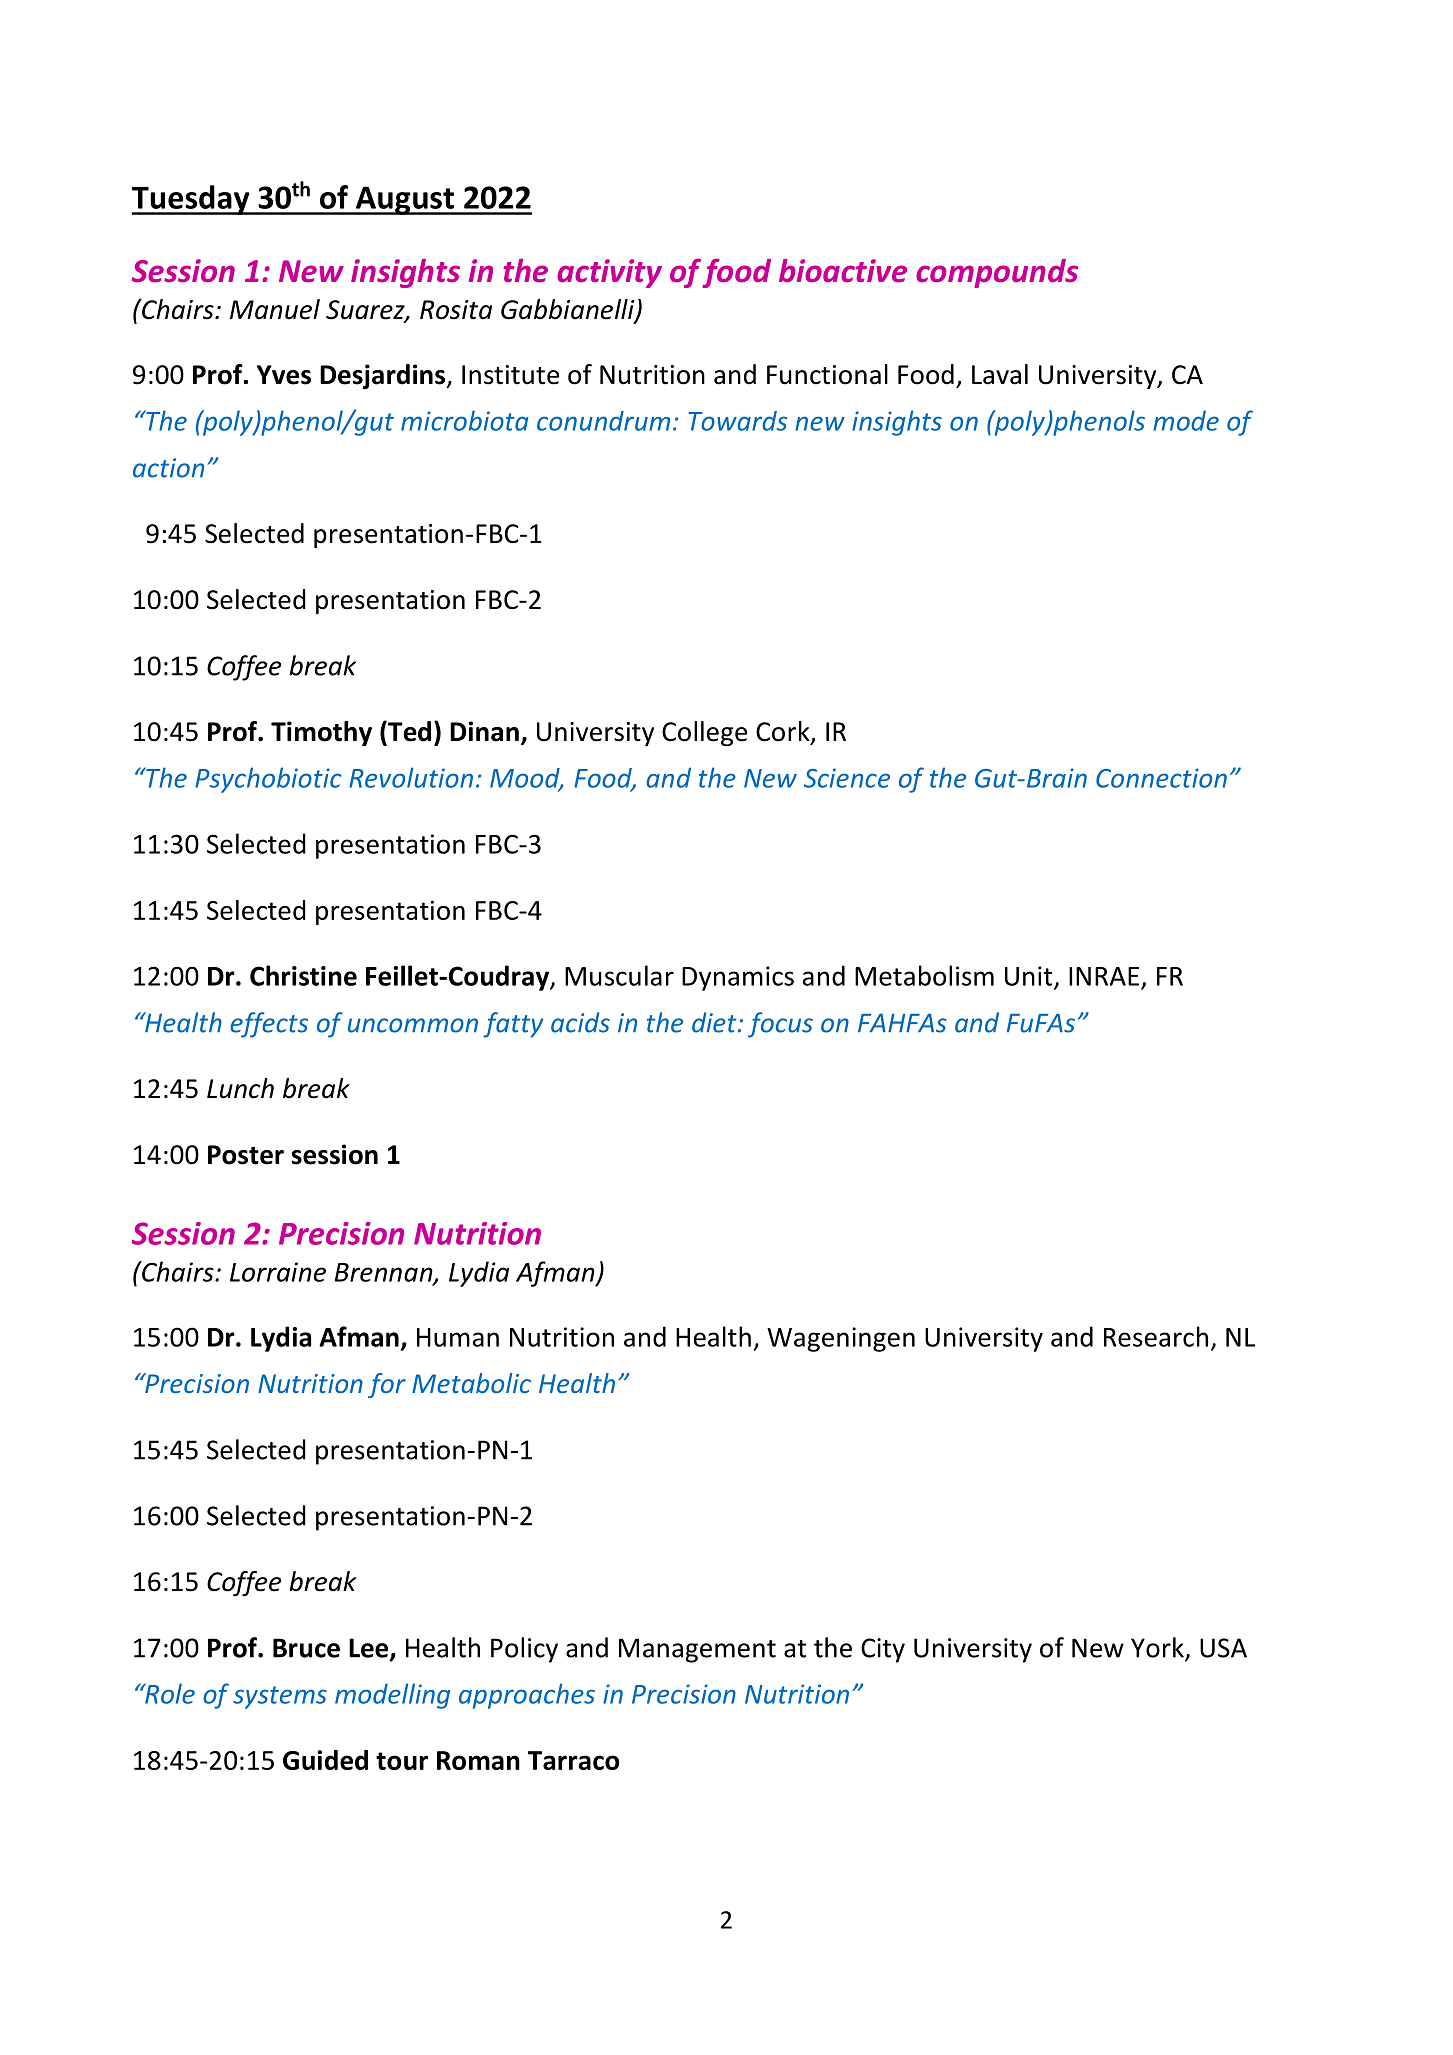  What do you see at coordinates (321, 733) in the image?
I see `Timothy` at bounding box center [321, 733].
